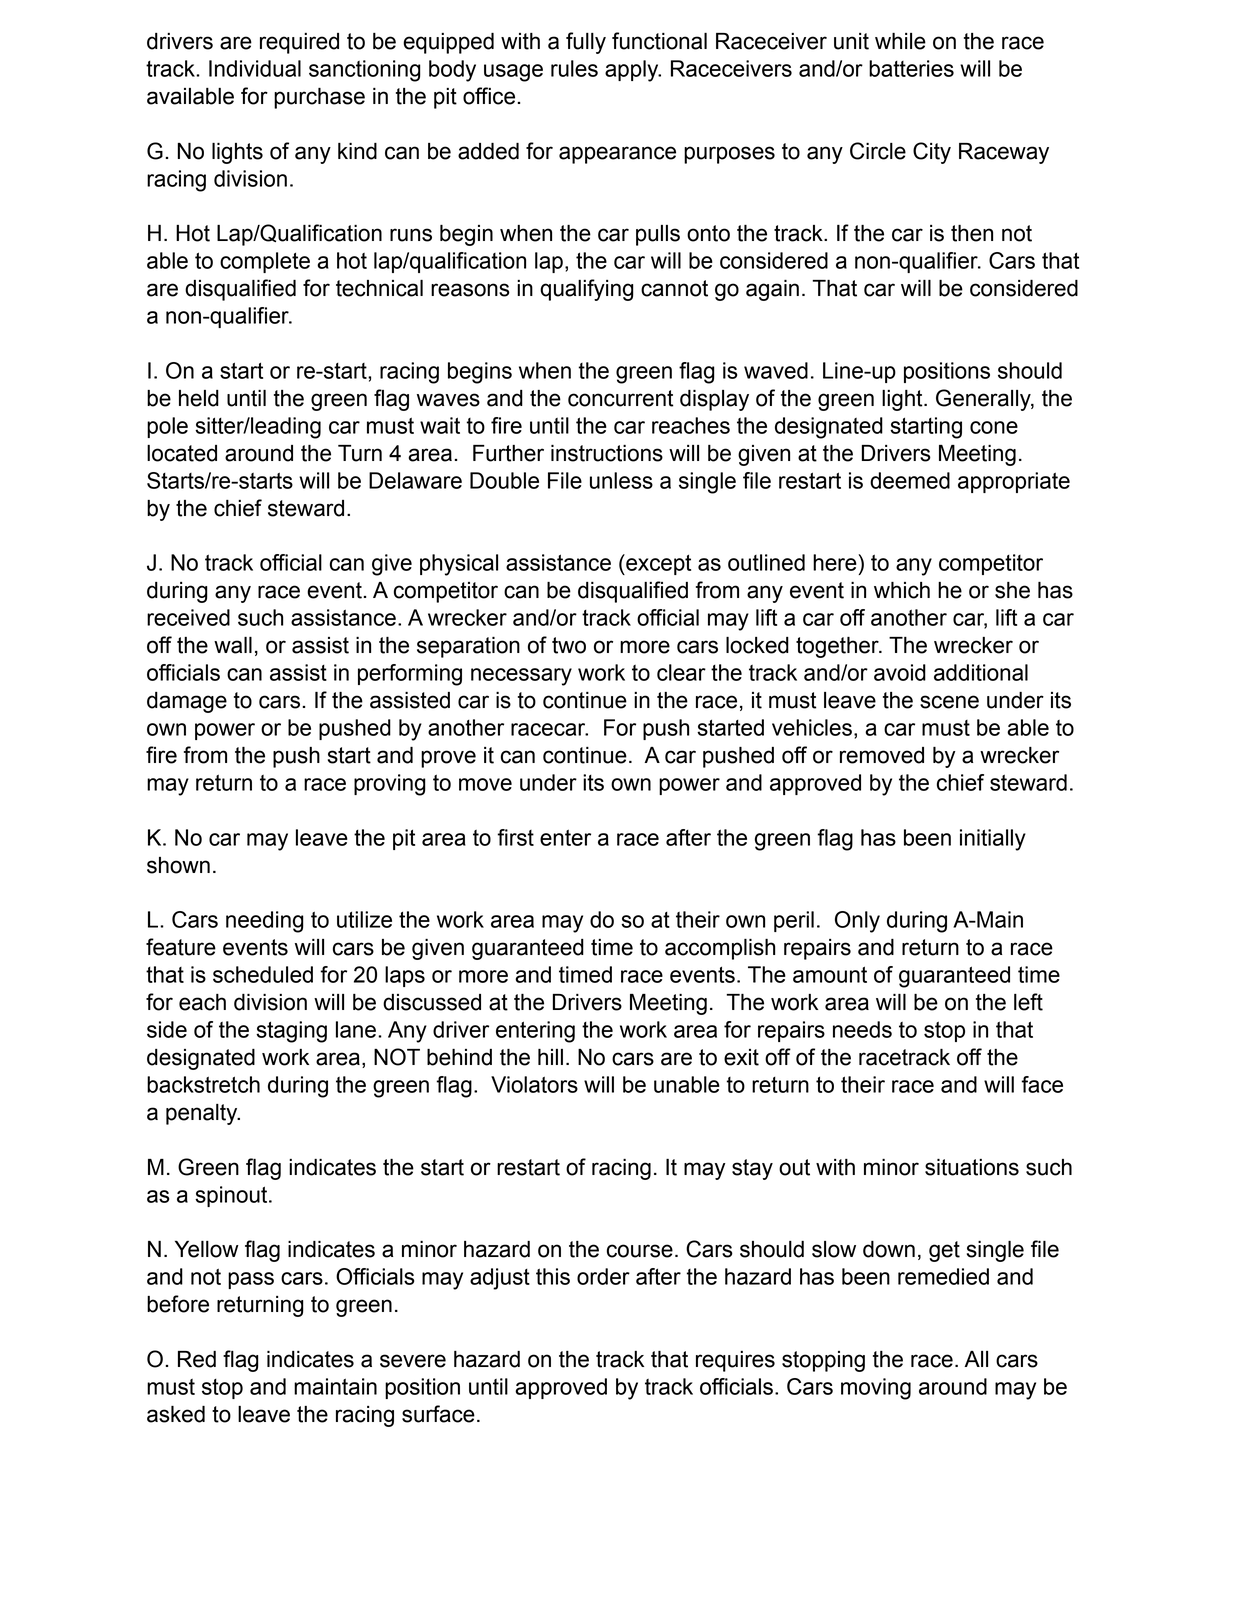 The height and width of the page is (1611, 1245). What do you see at coordinates (255, 68) in the page?
I see `Individual` at bounding box center [255, 68].
